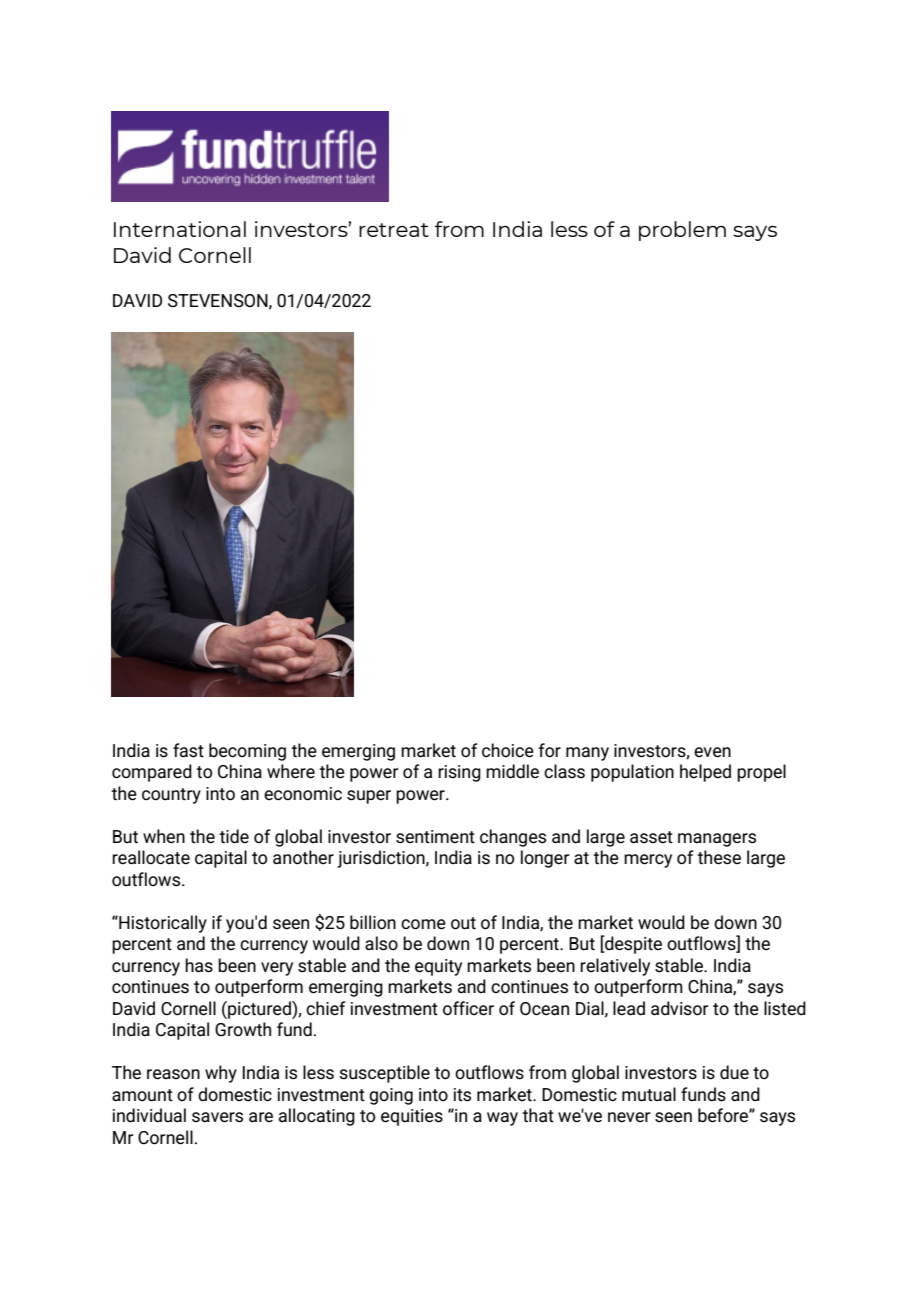  I want to click on retreat, so click(394, 230).
